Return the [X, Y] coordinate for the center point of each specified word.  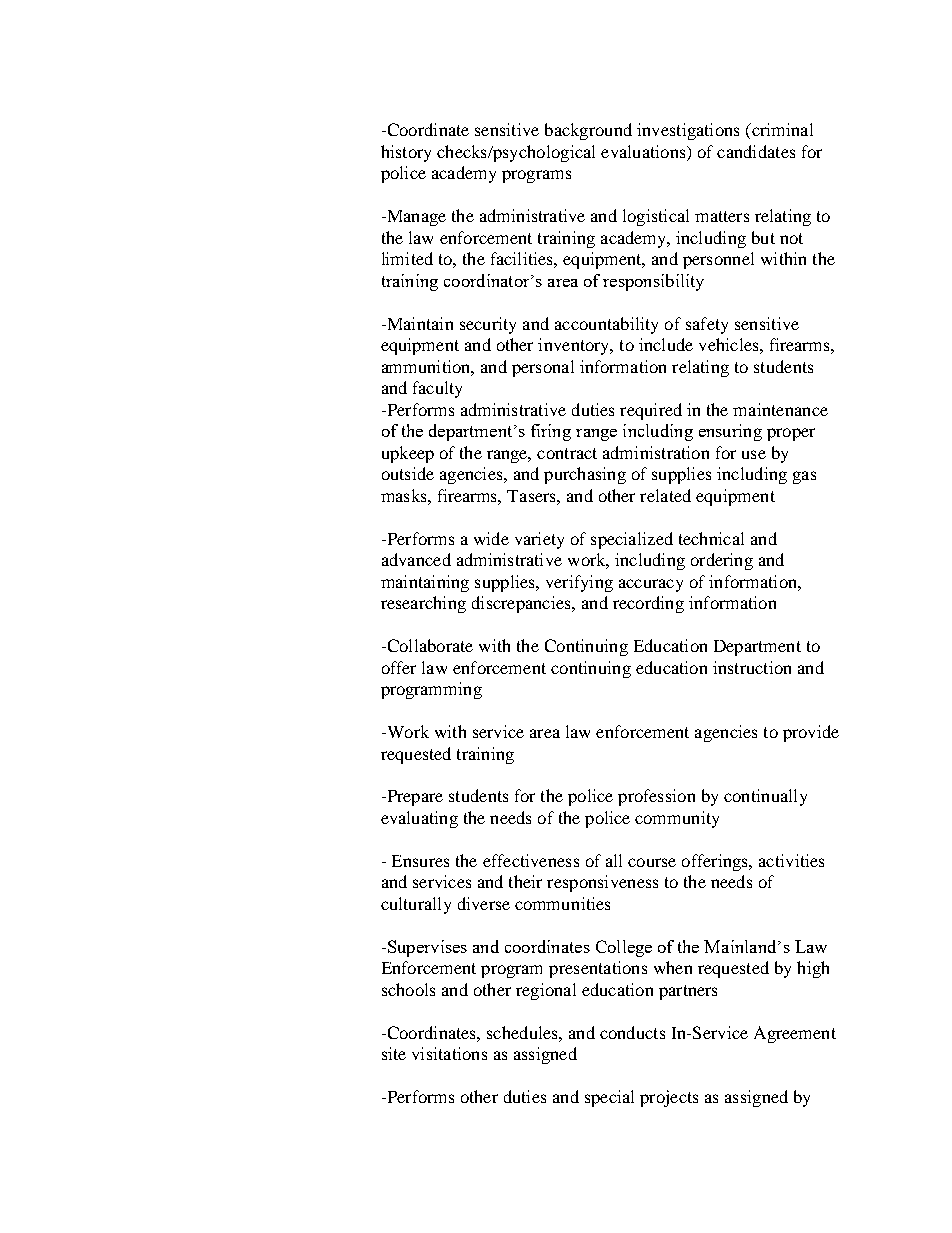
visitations [449, 1053]
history [406, 153]
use [754, 454]
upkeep [408, 454]
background [588, 131]
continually [765, 797]
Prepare [413, 798]
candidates [756, 151]
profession [656, 797]
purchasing [585, 475]
